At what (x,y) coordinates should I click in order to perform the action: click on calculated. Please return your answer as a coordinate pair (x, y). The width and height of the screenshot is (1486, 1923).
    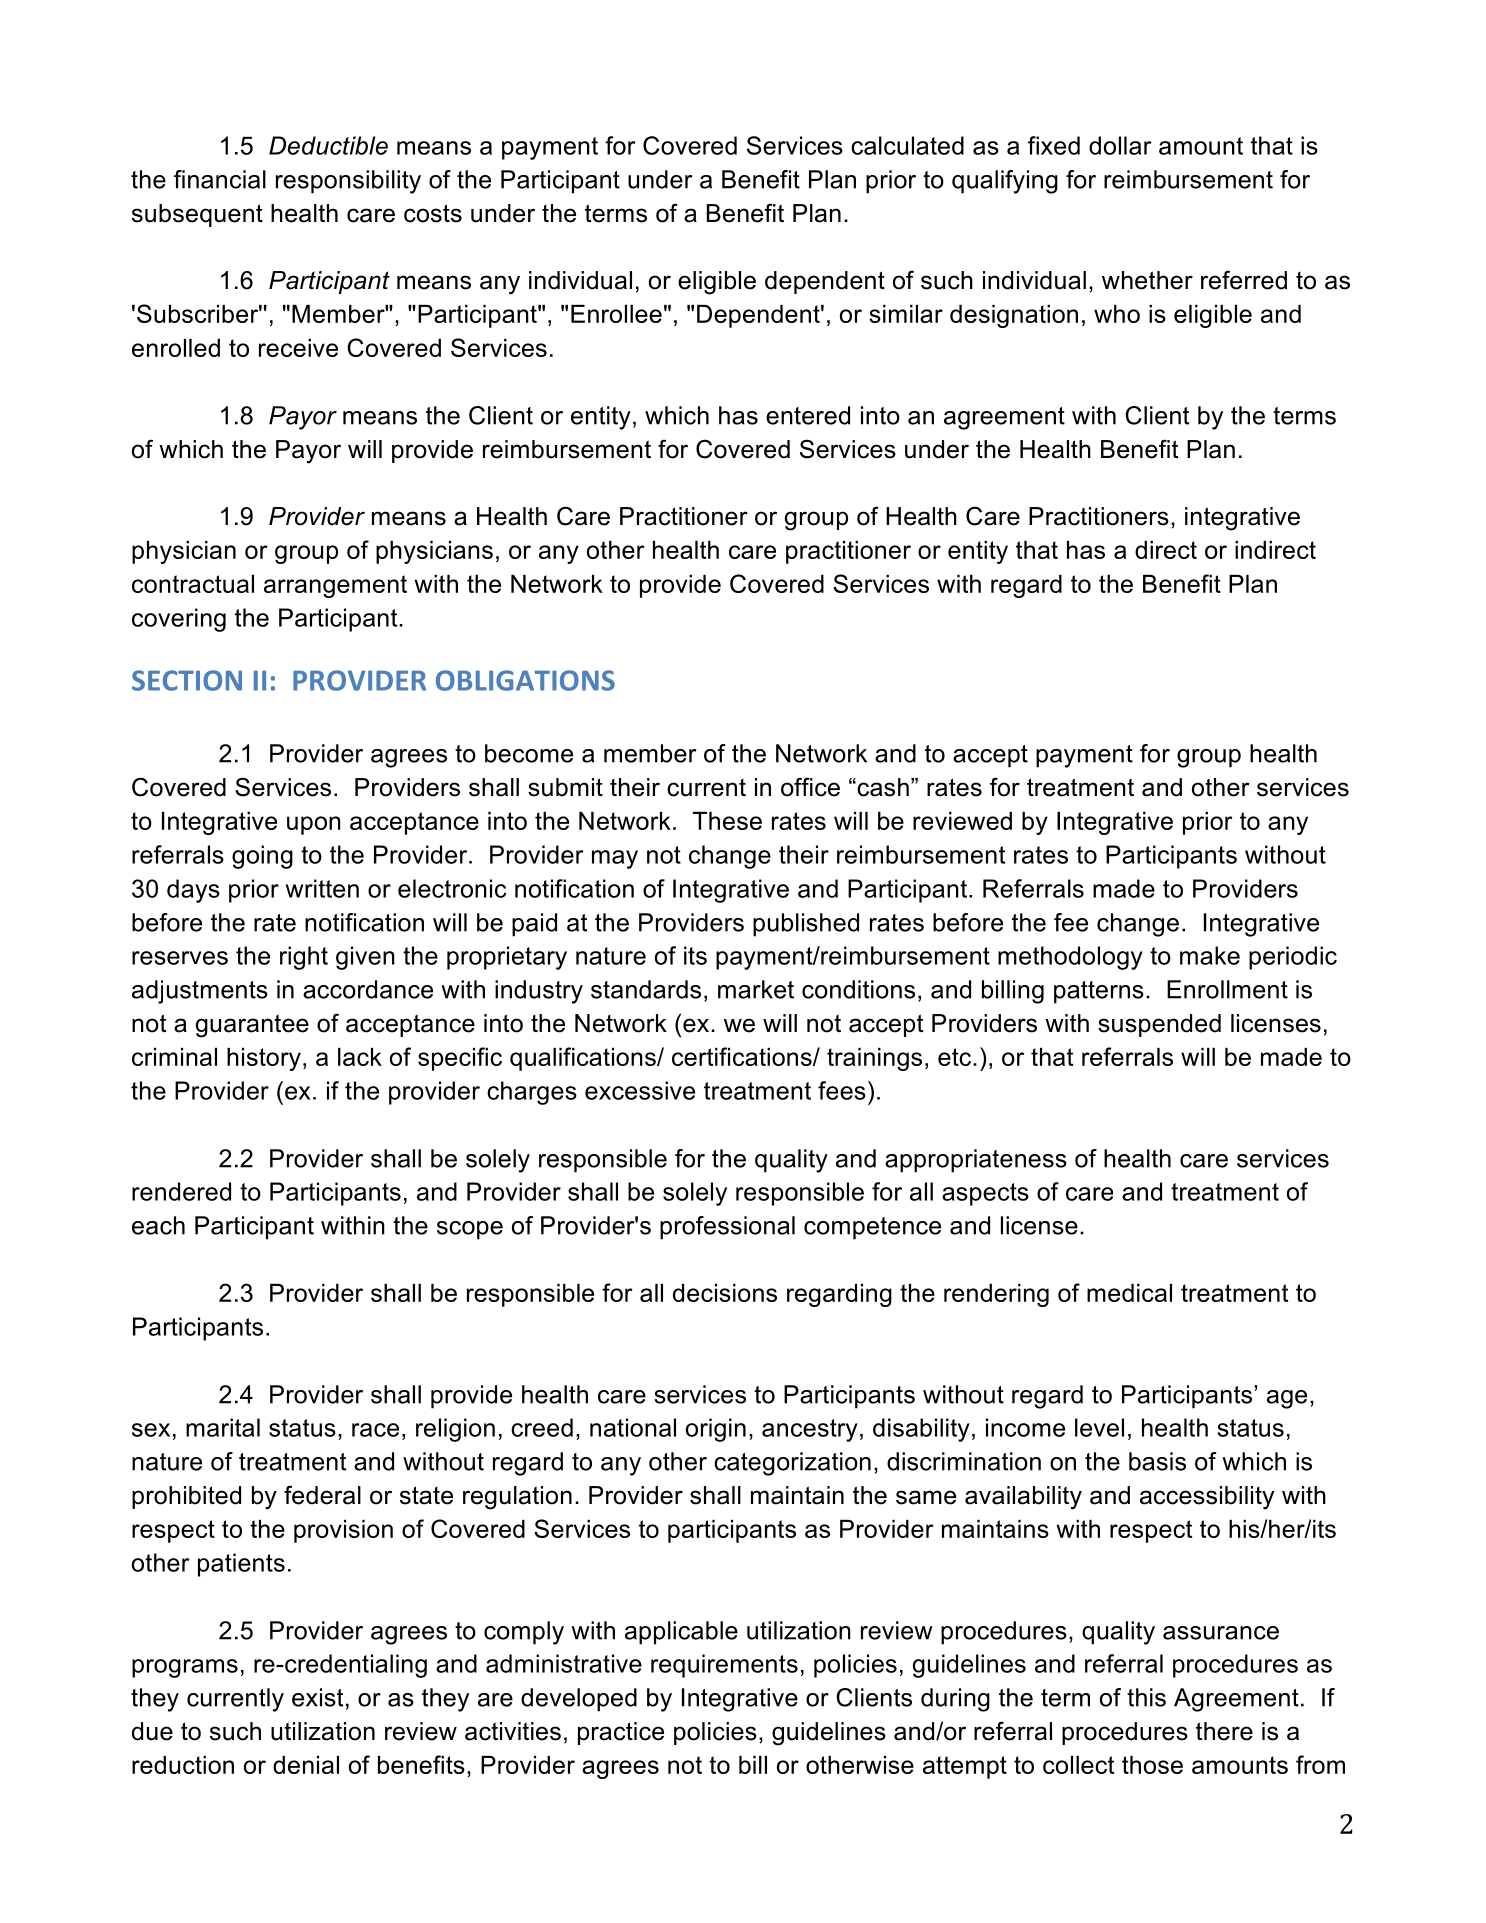
    Looking at the image, I should click on (907, 145).
